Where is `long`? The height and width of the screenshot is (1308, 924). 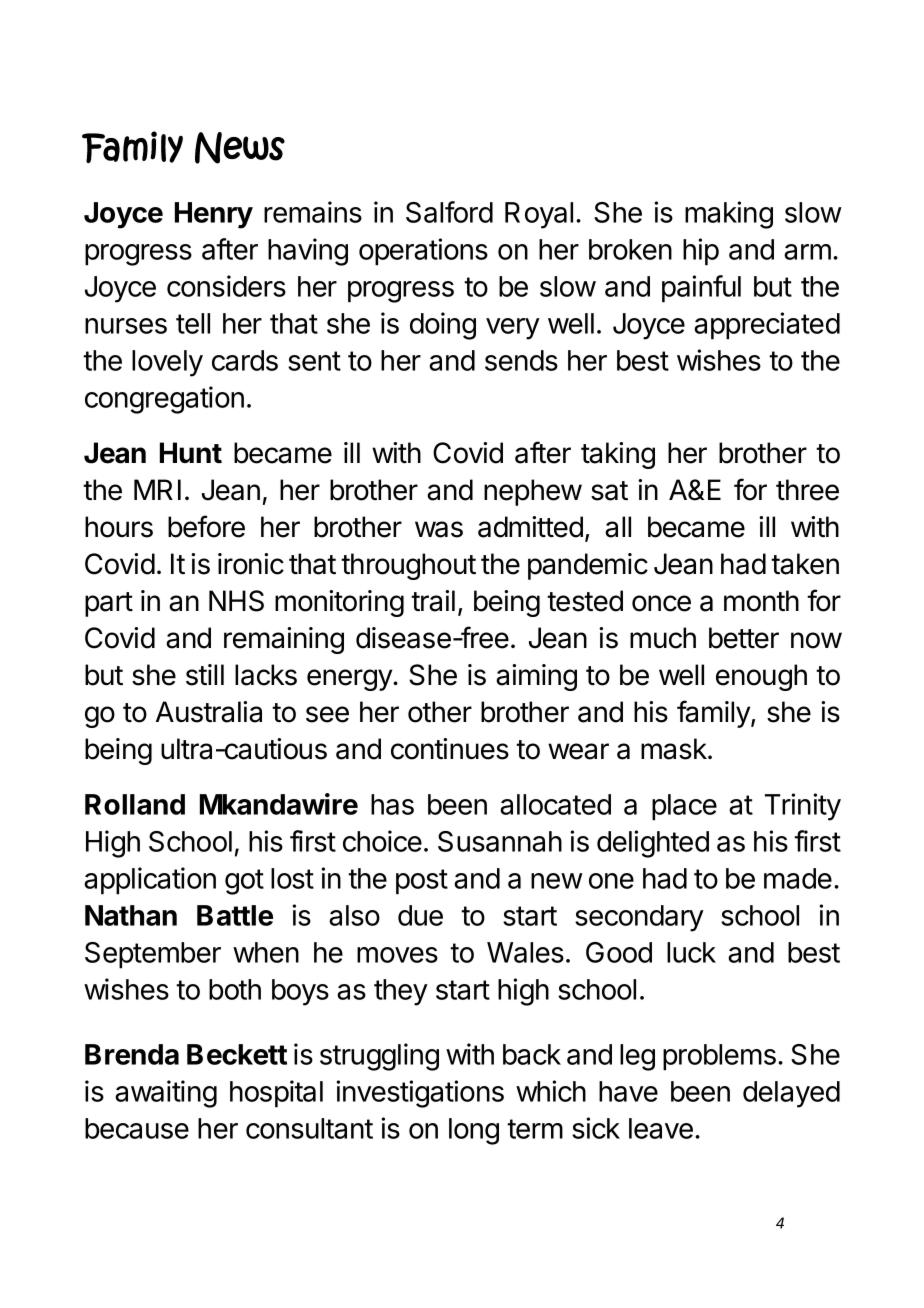 long is located at coordinates (474, 1131).
